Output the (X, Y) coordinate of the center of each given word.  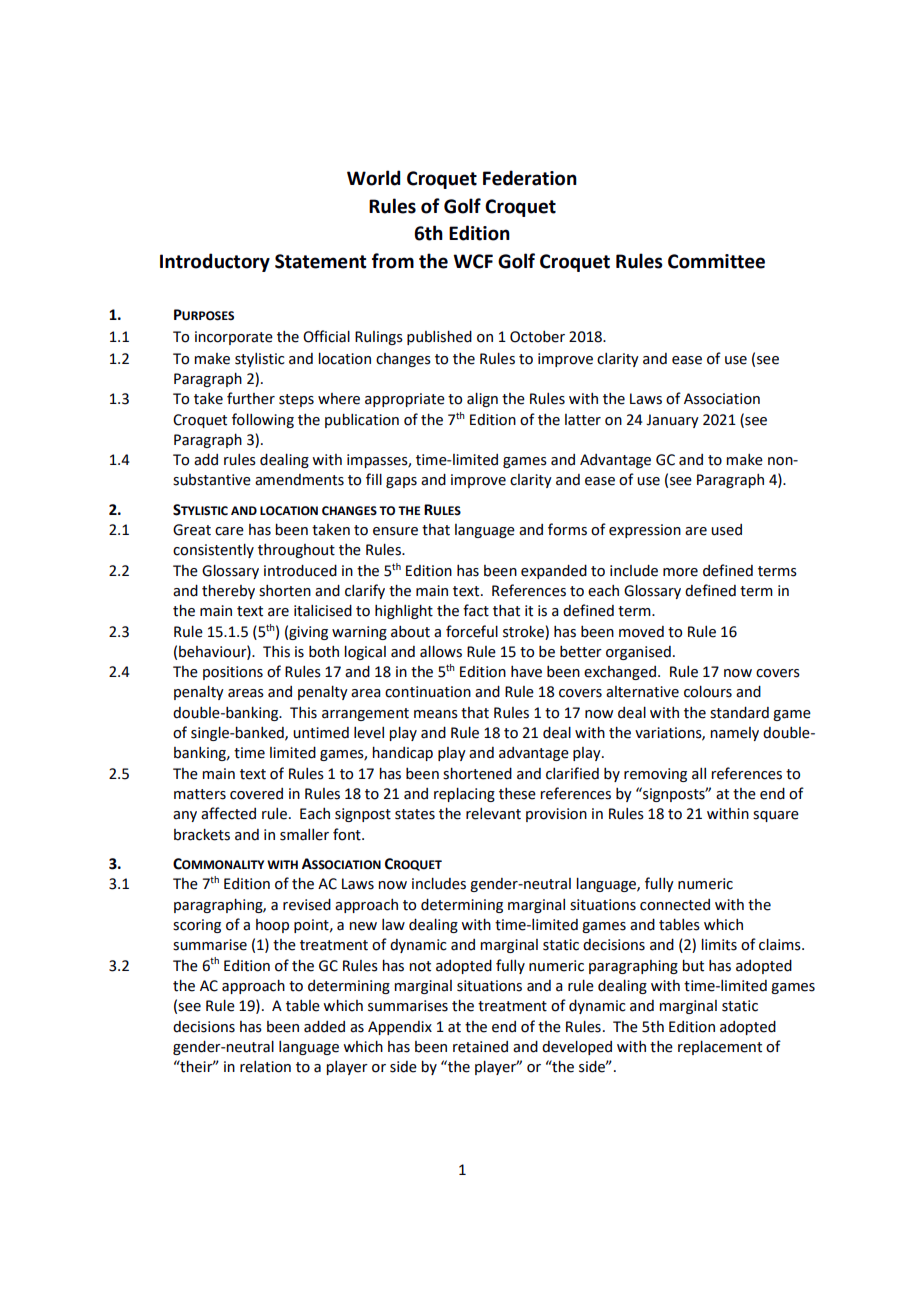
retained (480, 1047)
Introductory (215, 262)
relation (265, 1067)
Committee (716, 261)
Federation (530, 178)
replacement (720, 1047)
